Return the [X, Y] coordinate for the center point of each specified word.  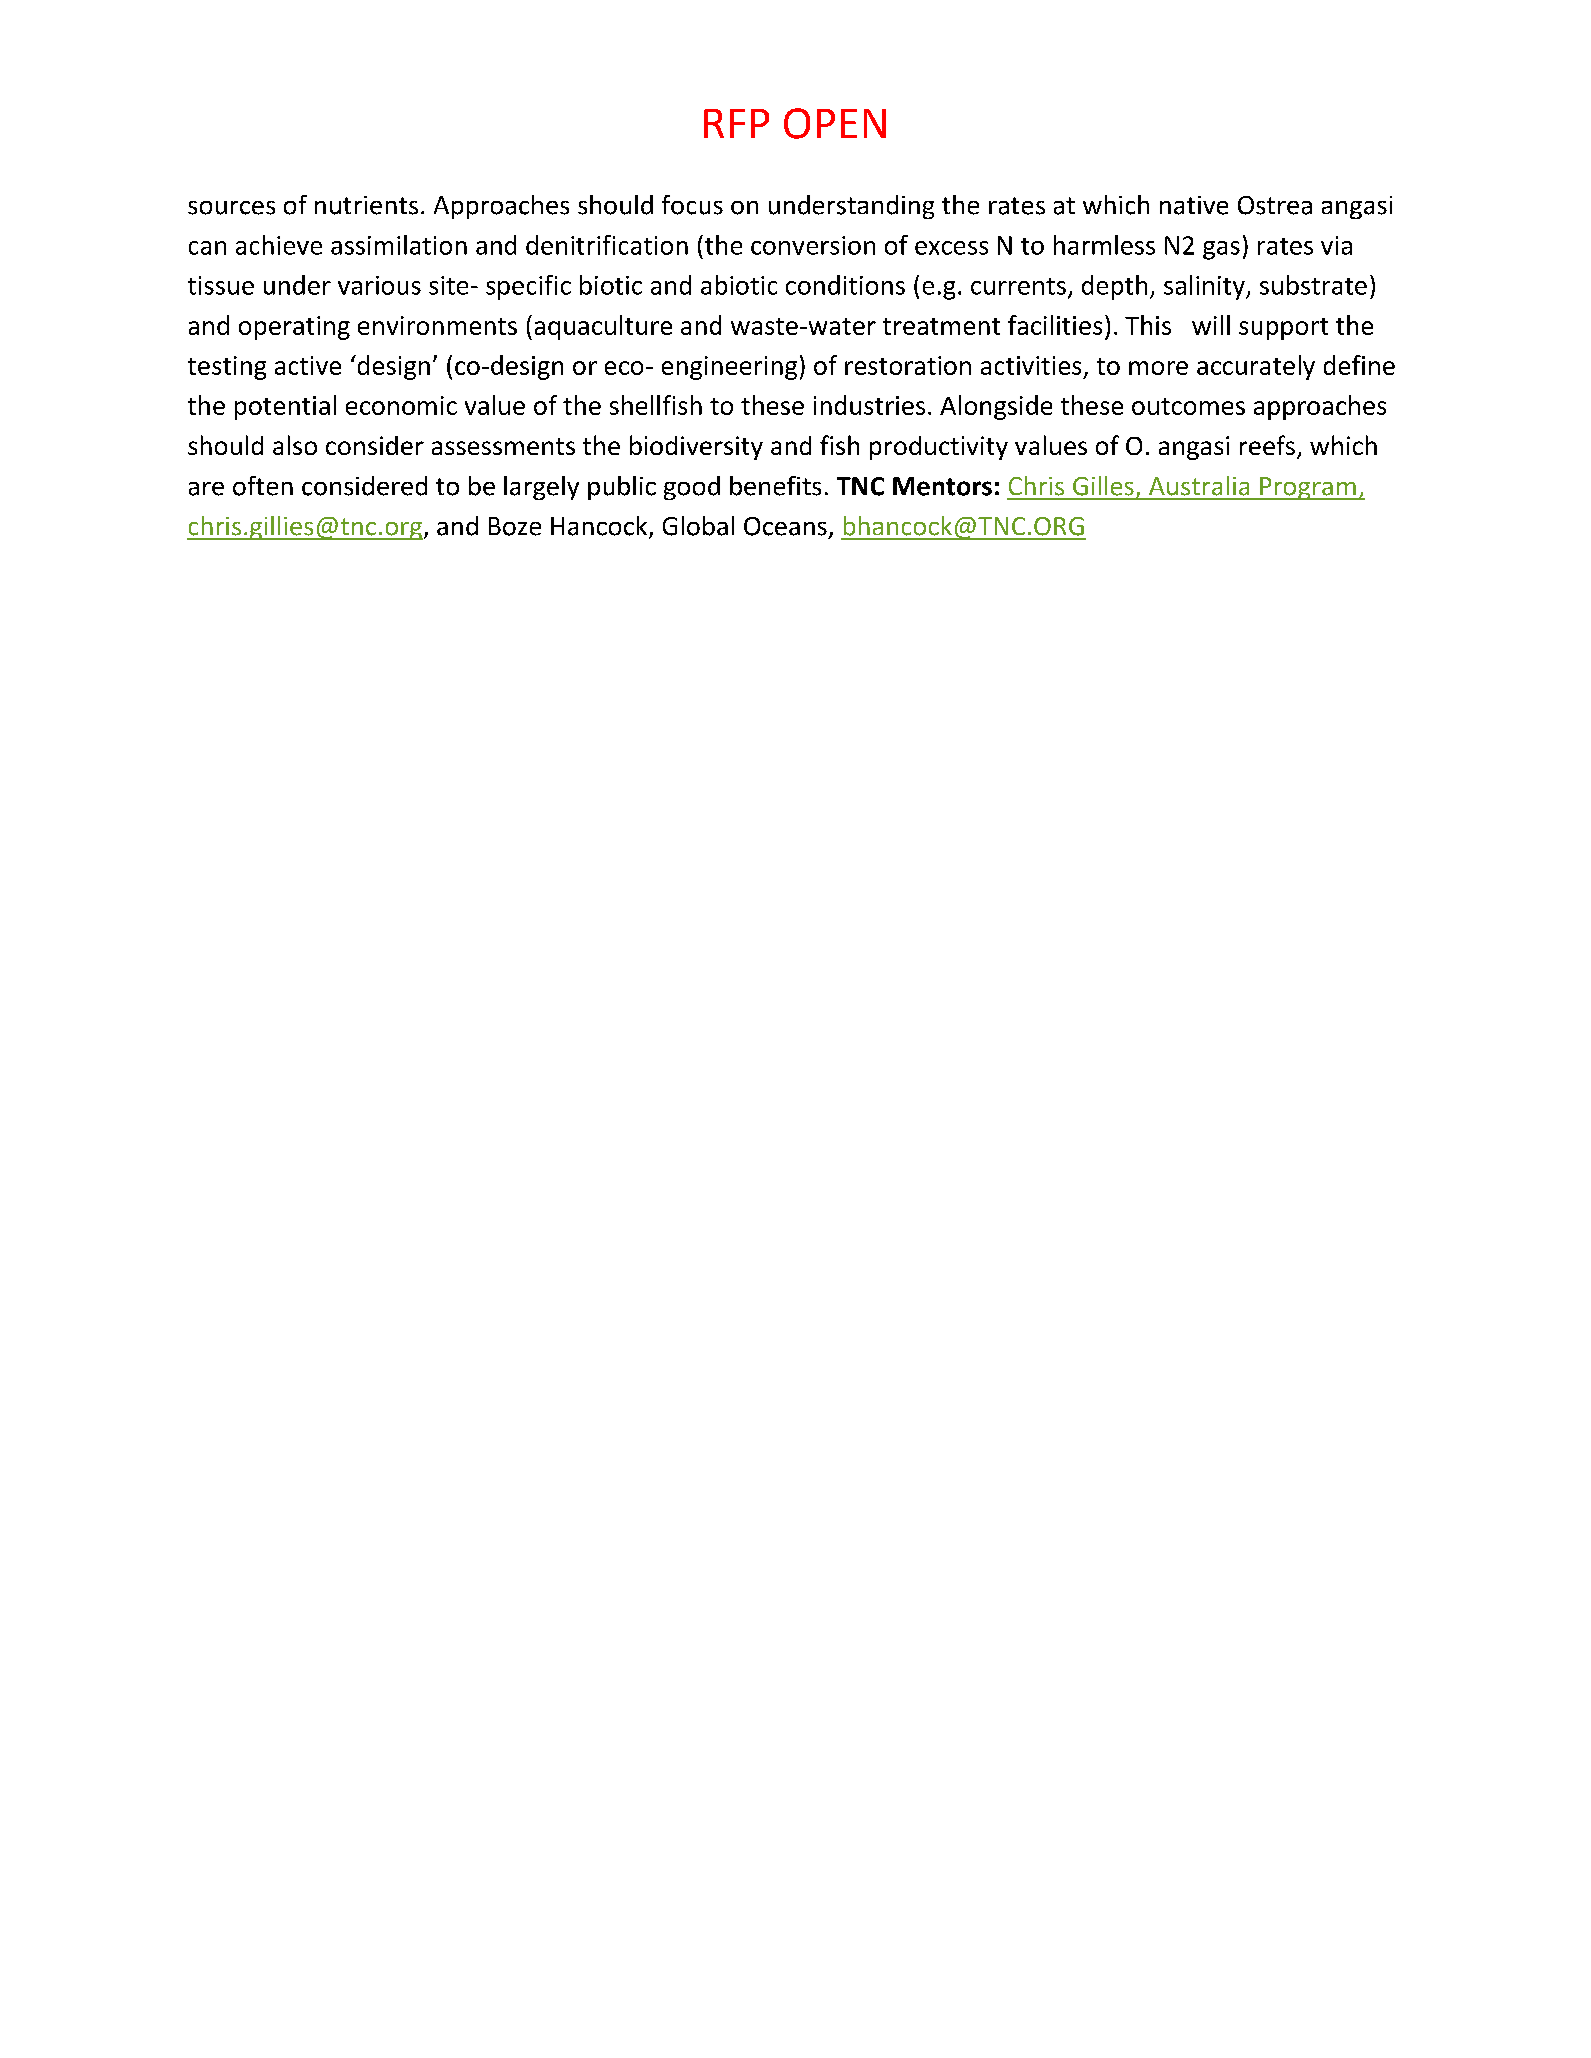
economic [401, 405]
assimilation [399, 245]
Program [1308, 488]
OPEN [835, 123]
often [263, 486]
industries [869, 405]
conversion [813, 245]
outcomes [1188, 406]
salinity [1205, 287]
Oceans [785, 526]
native [1194, 205]
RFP [736, 123]
